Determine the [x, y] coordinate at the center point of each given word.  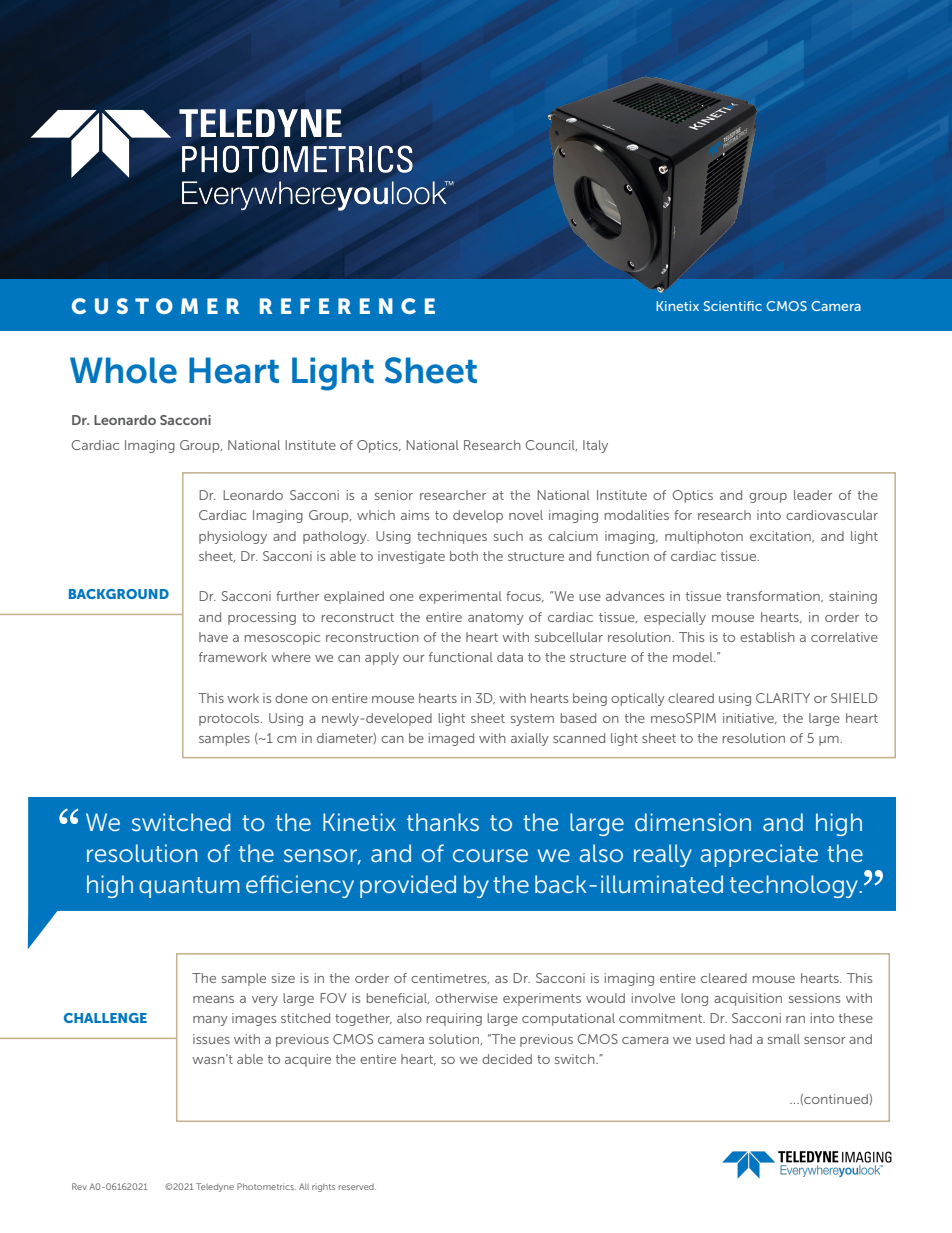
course [490, 855]
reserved [357, 1187]
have [213, 637]
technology [794, 886]
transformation [774, 596]
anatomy [496, 619]
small [784, 1039]
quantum [189, 887]
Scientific [733, 306]
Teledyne [215, 1187]
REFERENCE [347, 306]
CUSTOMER [155, 306]
